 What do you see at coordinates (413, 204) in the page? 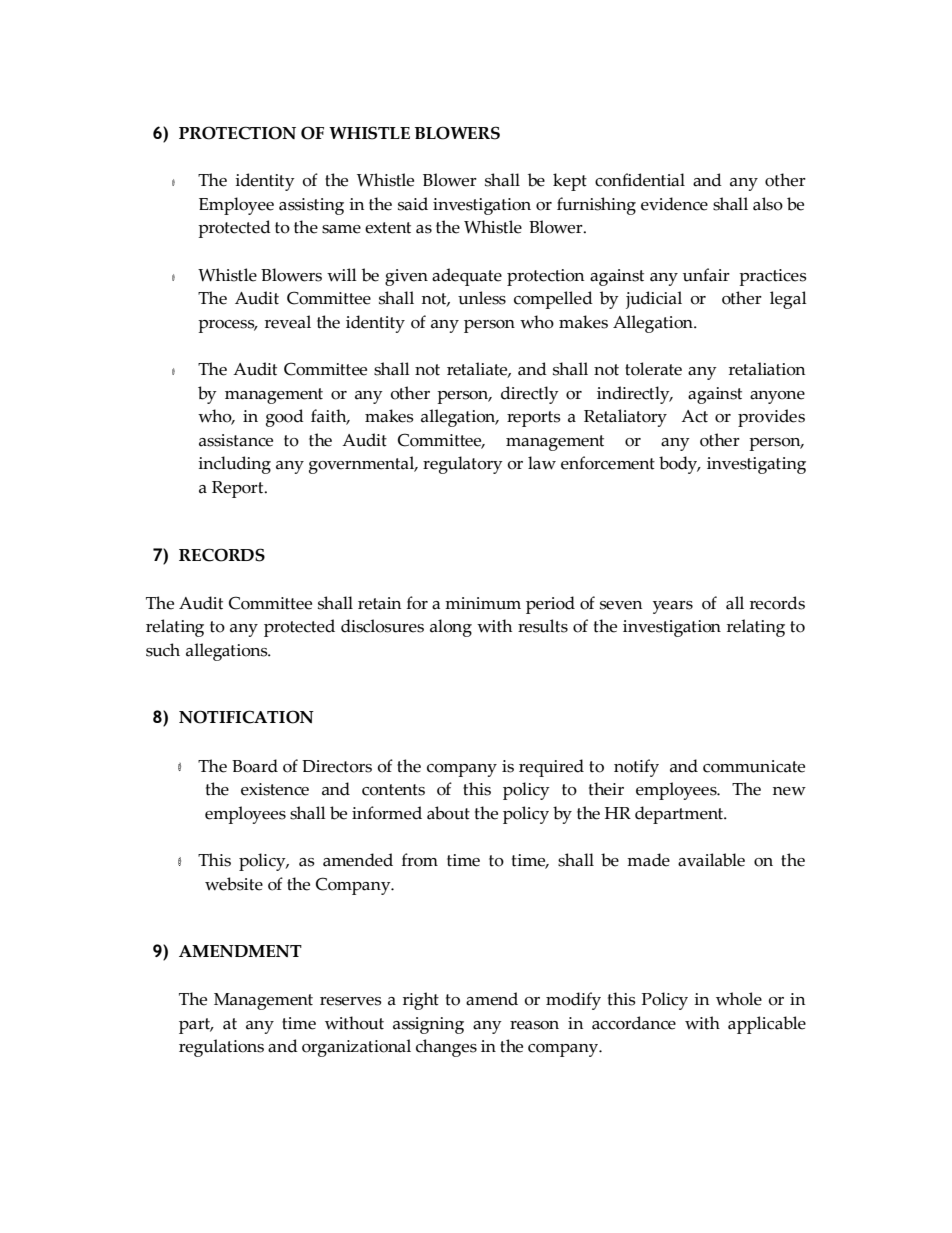
I see `said` at bounding box center [413, 204].
